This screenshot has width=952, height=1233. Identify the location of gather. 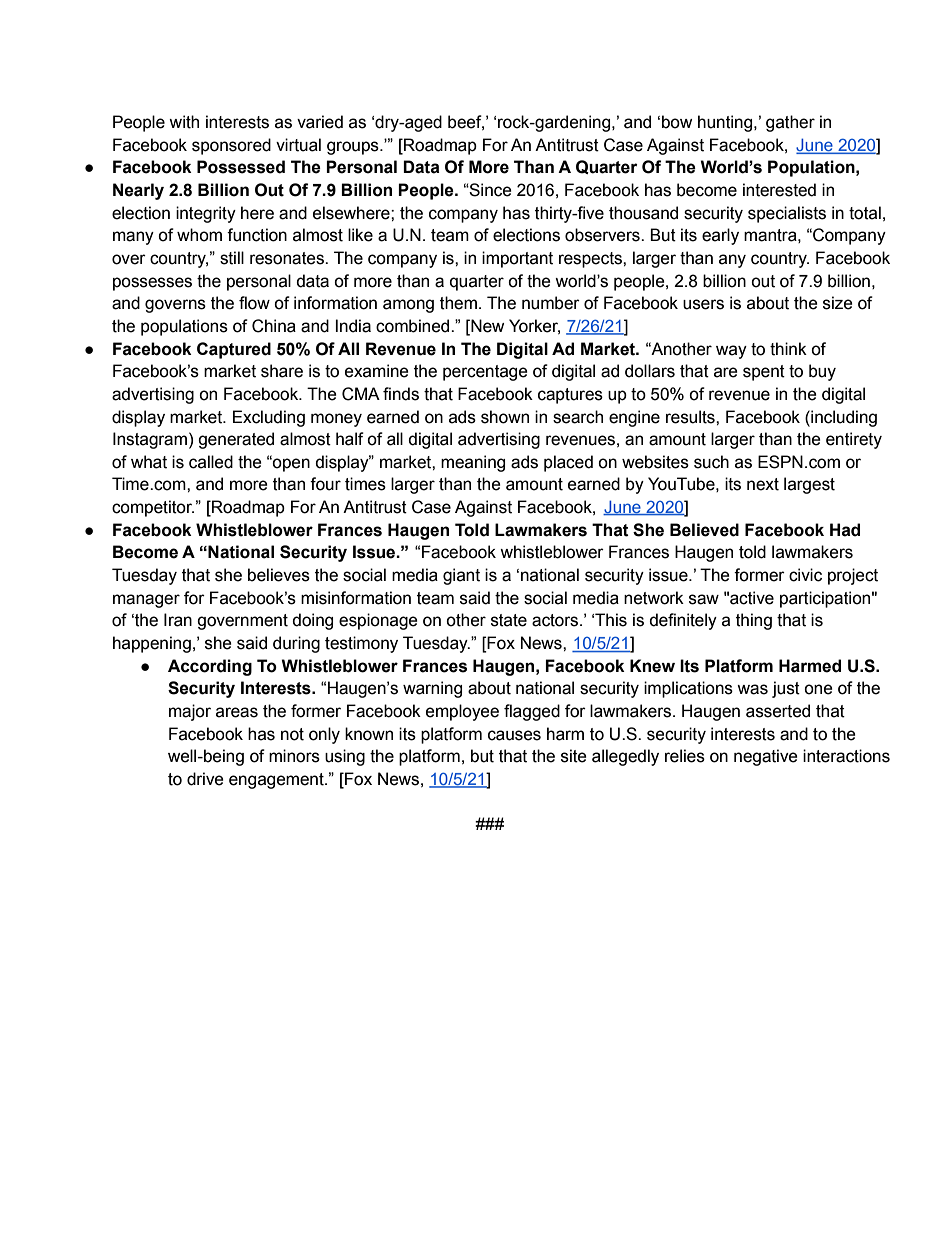
(790, 123).
